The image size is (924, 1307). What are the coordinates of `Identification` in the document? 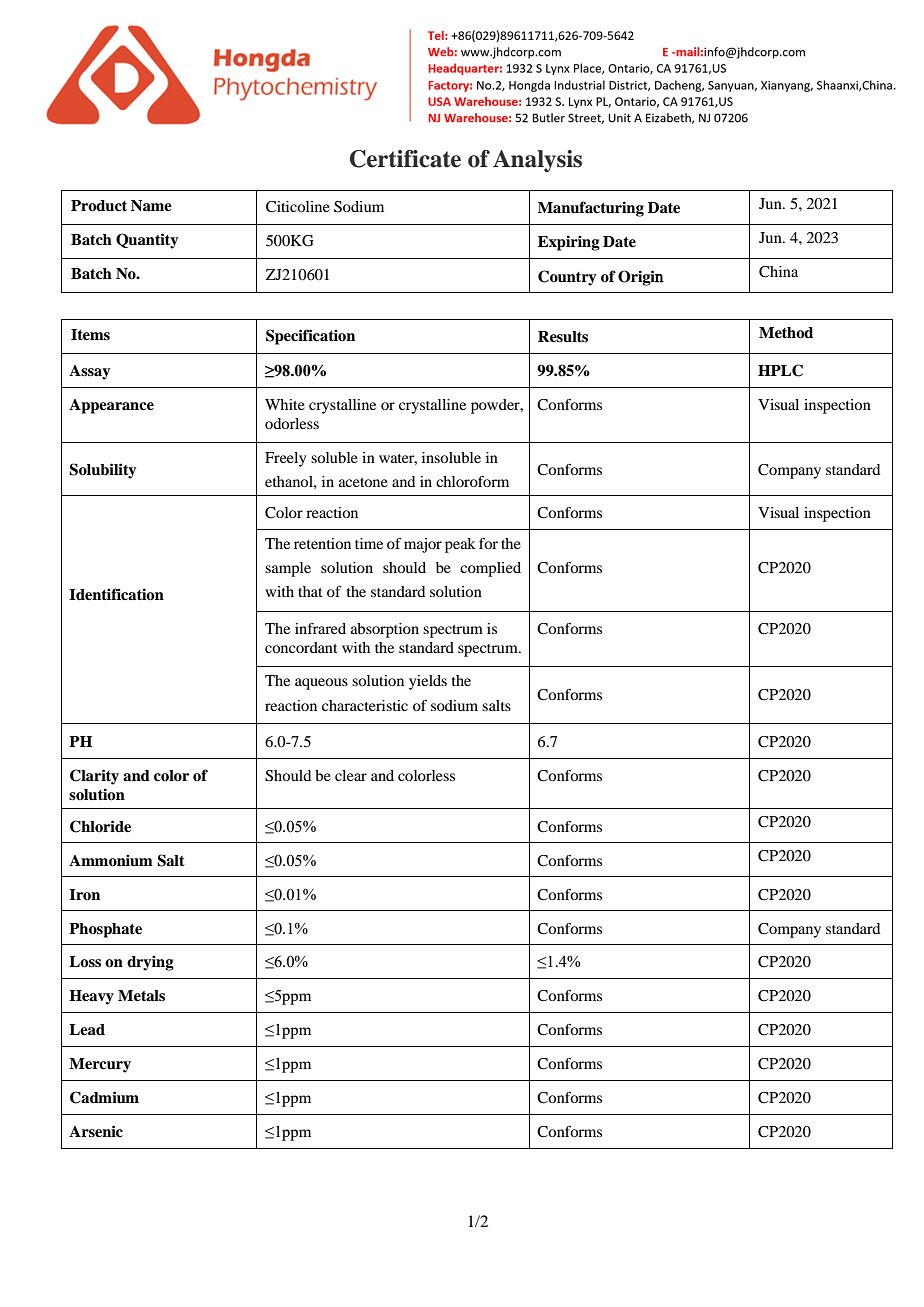 It's located at (116, 594).
